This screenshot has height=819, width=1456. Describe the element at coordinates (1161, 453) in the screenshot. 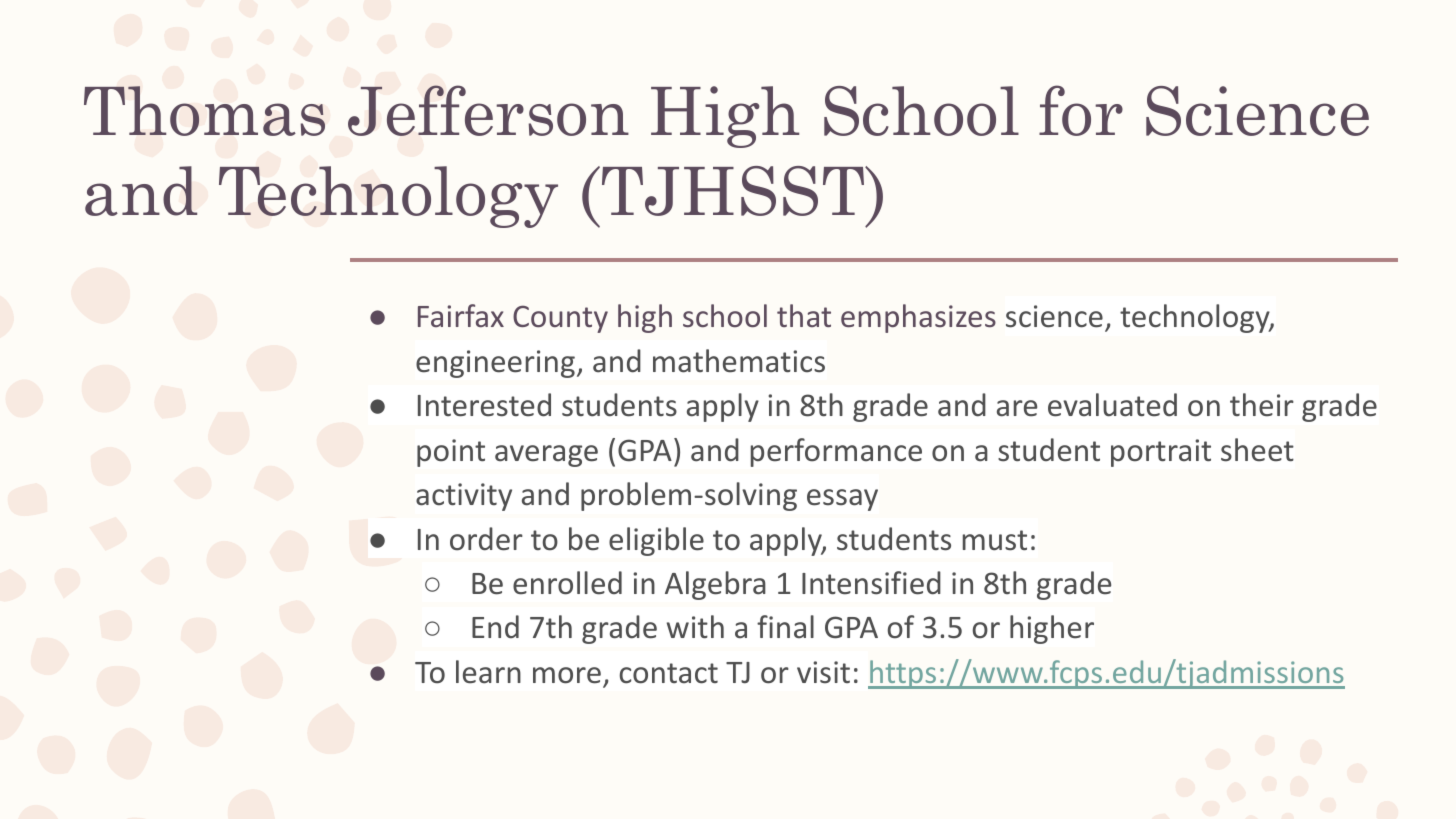

I see `portrait` at that location.
